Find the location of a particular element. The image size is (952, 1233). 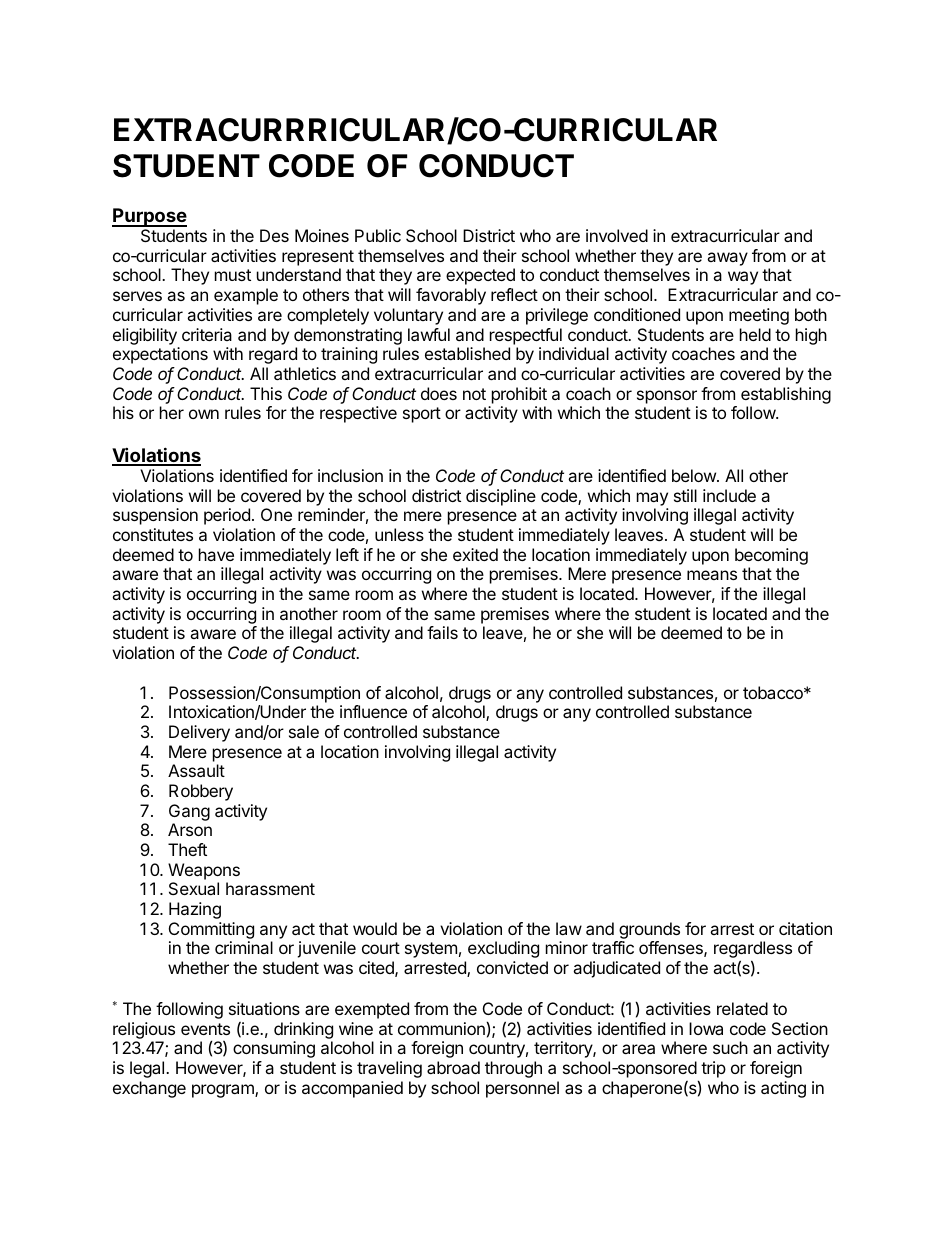

expected is located at coordinates (480, 276).
